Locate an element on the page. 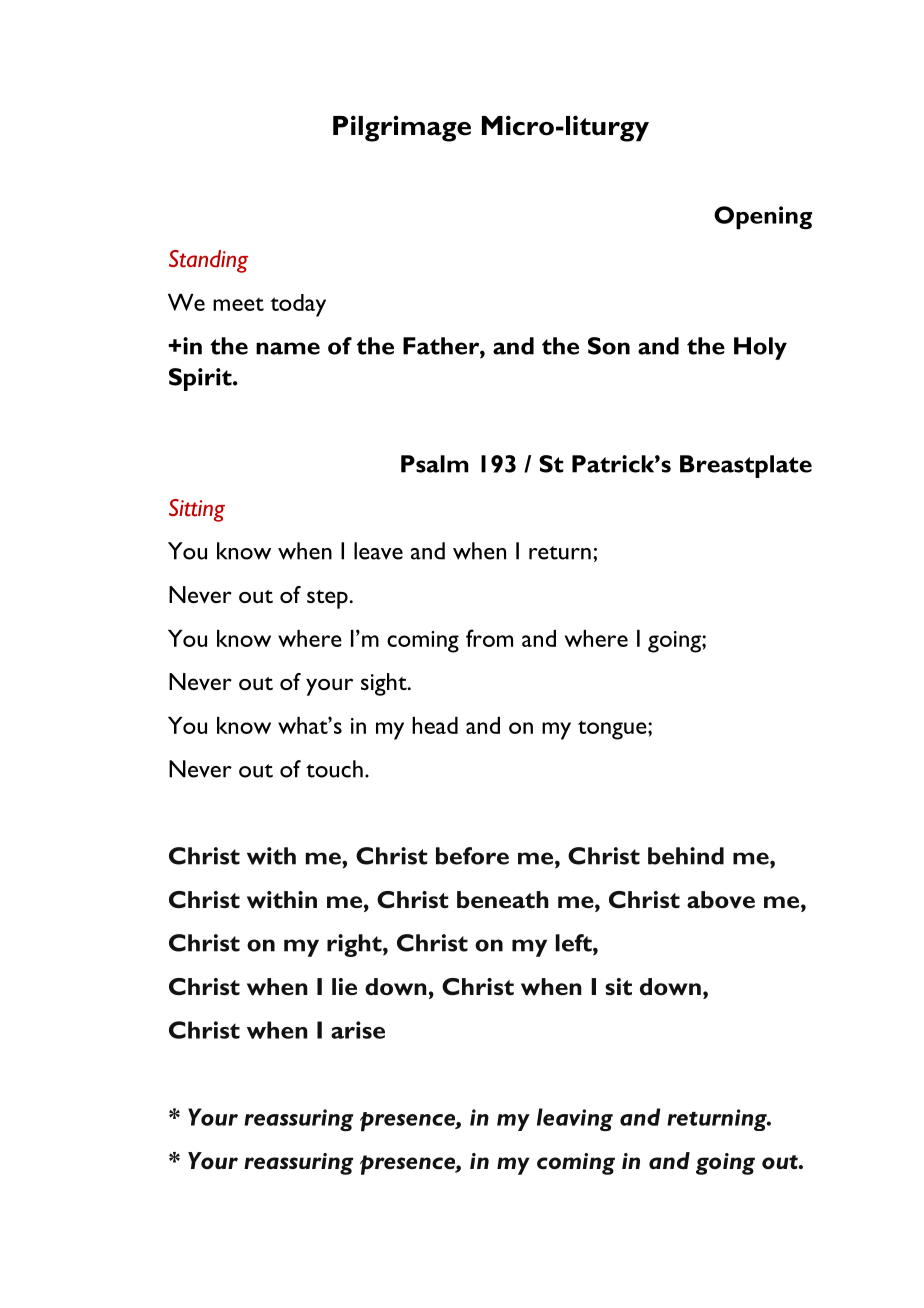 This document has height=1308, width=924. leaving is located at coordinates (575, 1119).
